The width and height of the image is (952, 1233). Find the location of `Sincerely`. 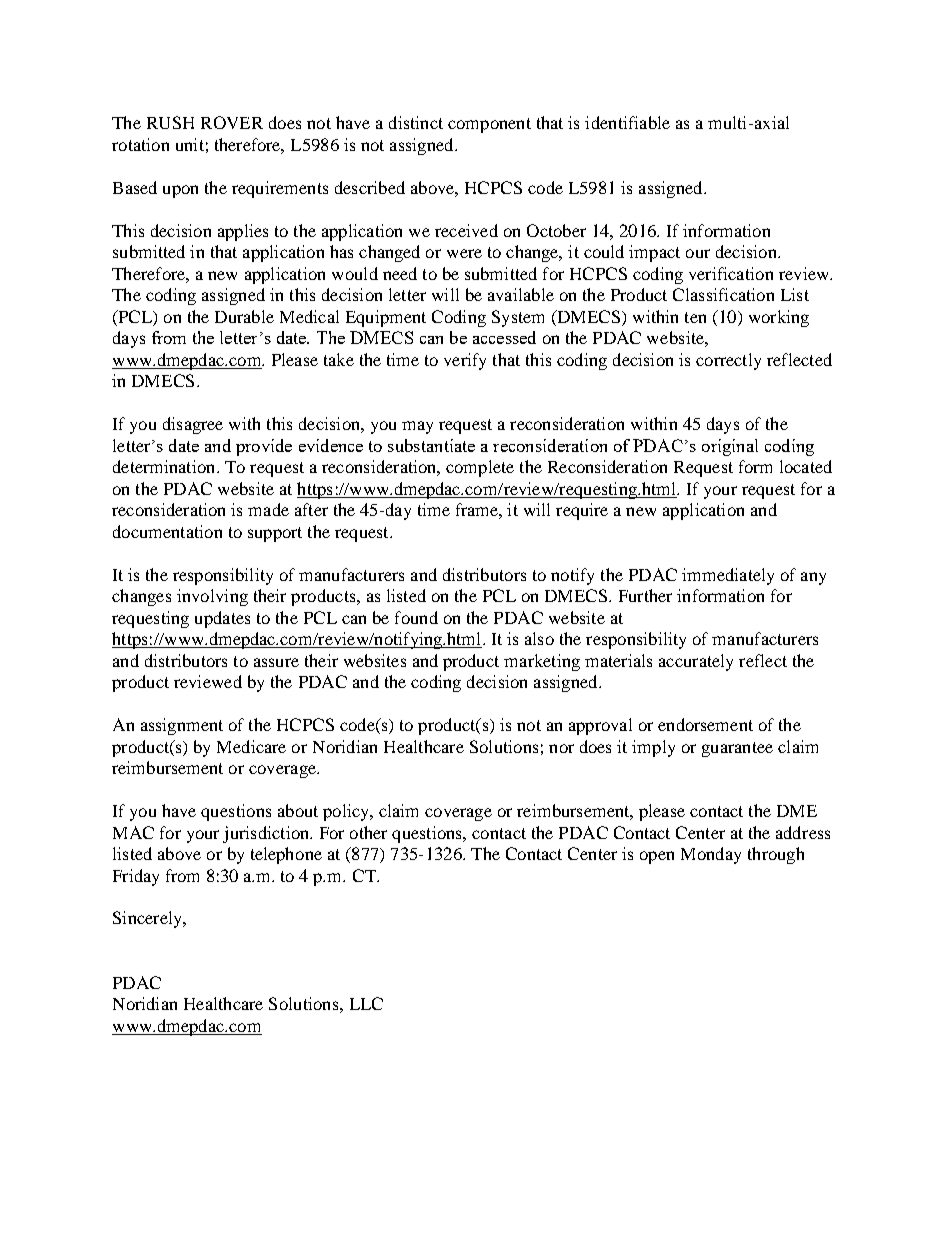

Sincerely is located at coordinates (148, 919).
